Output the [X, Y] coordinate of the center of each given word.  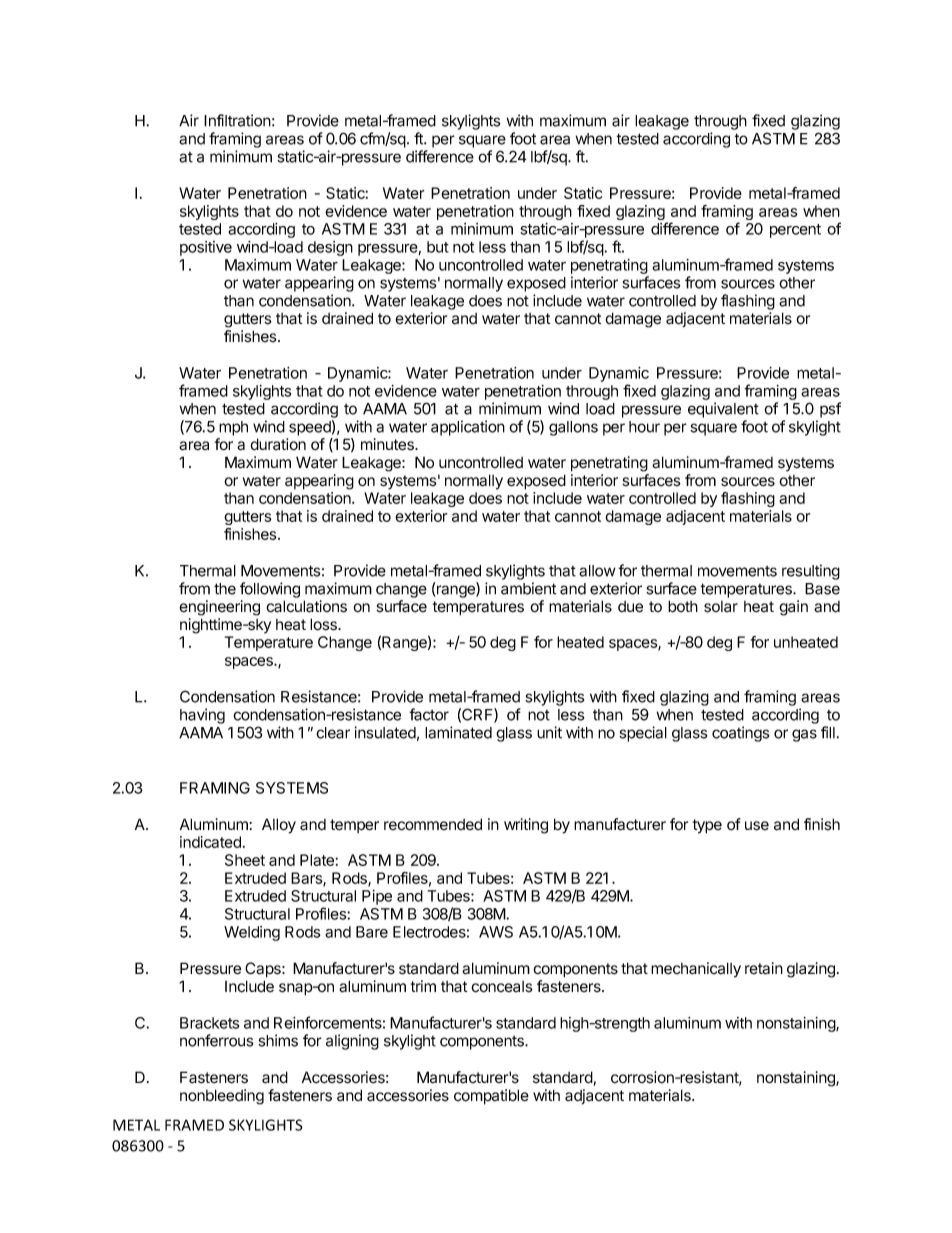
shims [278, 1040]
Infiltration [237, 120]
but [438, 247]
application [468, 428]
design [330, 248]
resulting [811, 572]
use [757, 826]
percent [795, 231]
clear [333, 733]
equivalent [723, 410]
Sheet [245, 860]
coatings [740, 734]
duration [278, 444]
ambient [528, 588]
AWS [496, 932]
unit [549, 732]
